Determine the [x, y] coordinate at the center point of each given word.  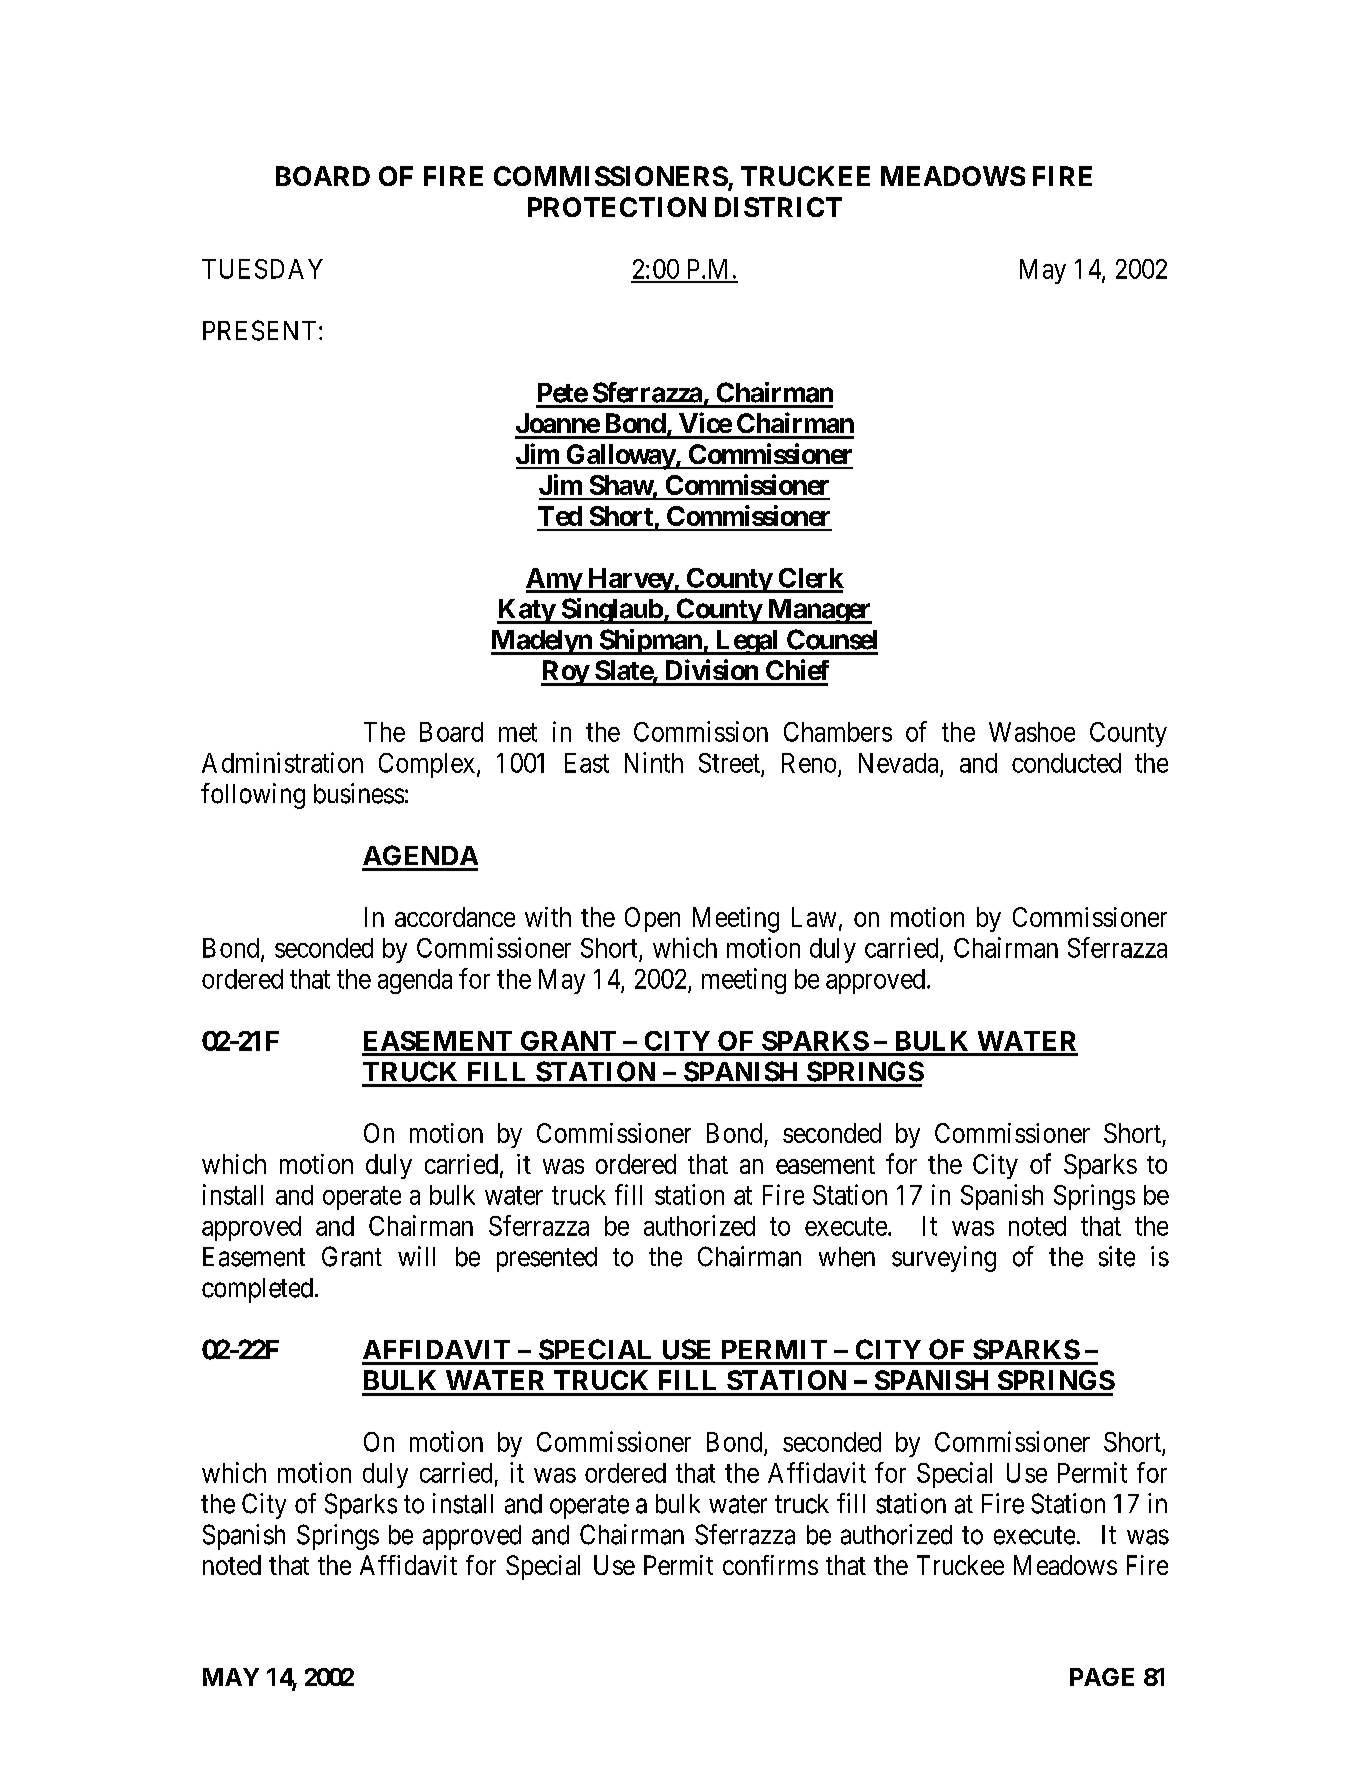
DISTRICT [778, 207]
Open [652, 919]
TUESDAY [262, 269]
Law [814, 917]
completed [257, 1290]
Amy [554, 580]
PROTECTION [617, 207]
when [847, 1257]
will [416, 1256]
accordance [455, 917]
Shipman [650, 642]
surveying [944, 1259]
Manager [818, 611]
